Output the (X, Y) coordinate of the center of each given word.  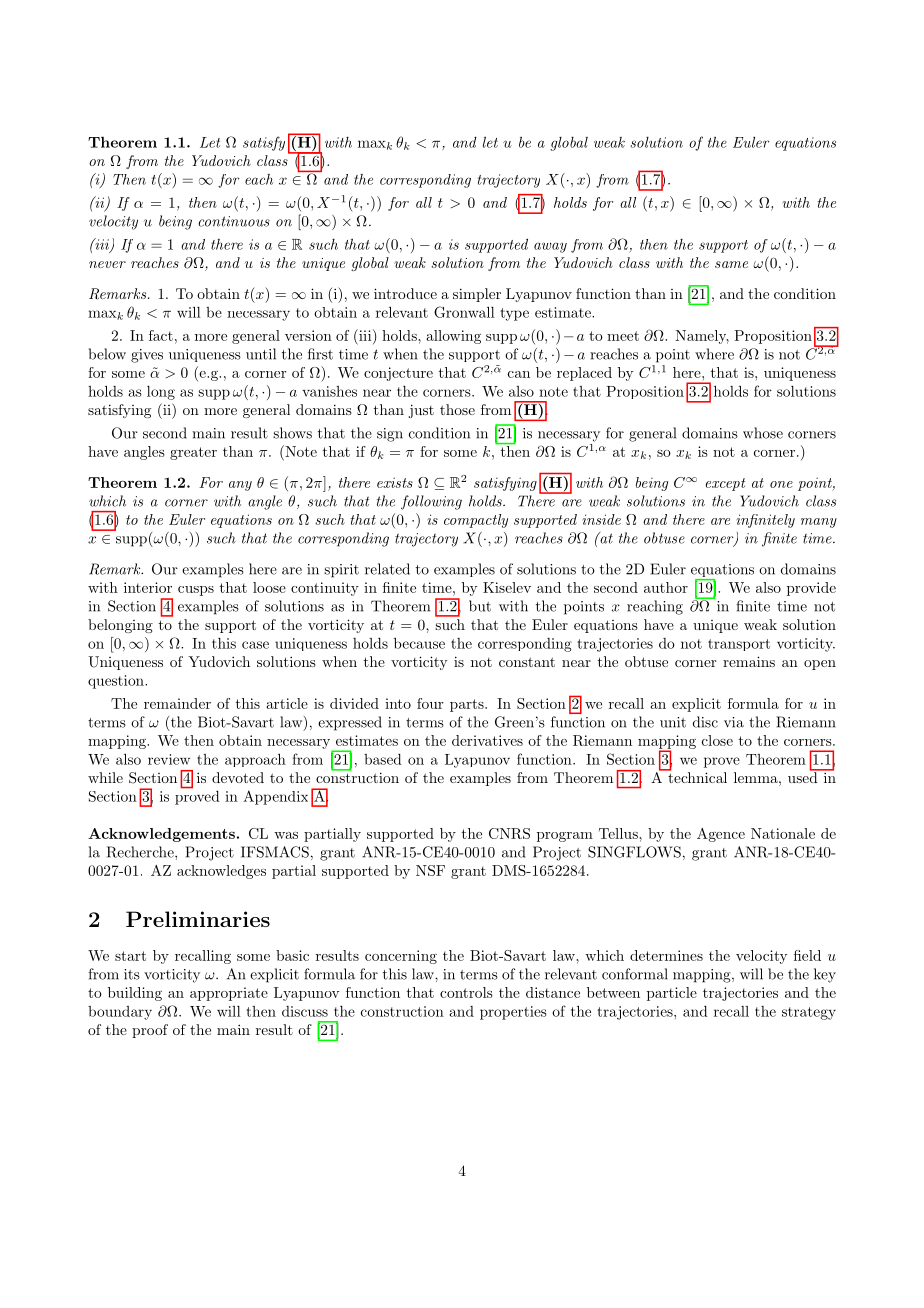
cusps (196, 591)
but (480, 606)
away (550, 247)
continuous (234, 221)
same (731, 264)
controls (466, 992)
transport (739, 645)
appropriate (229, 994)
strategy (809, 1013)
